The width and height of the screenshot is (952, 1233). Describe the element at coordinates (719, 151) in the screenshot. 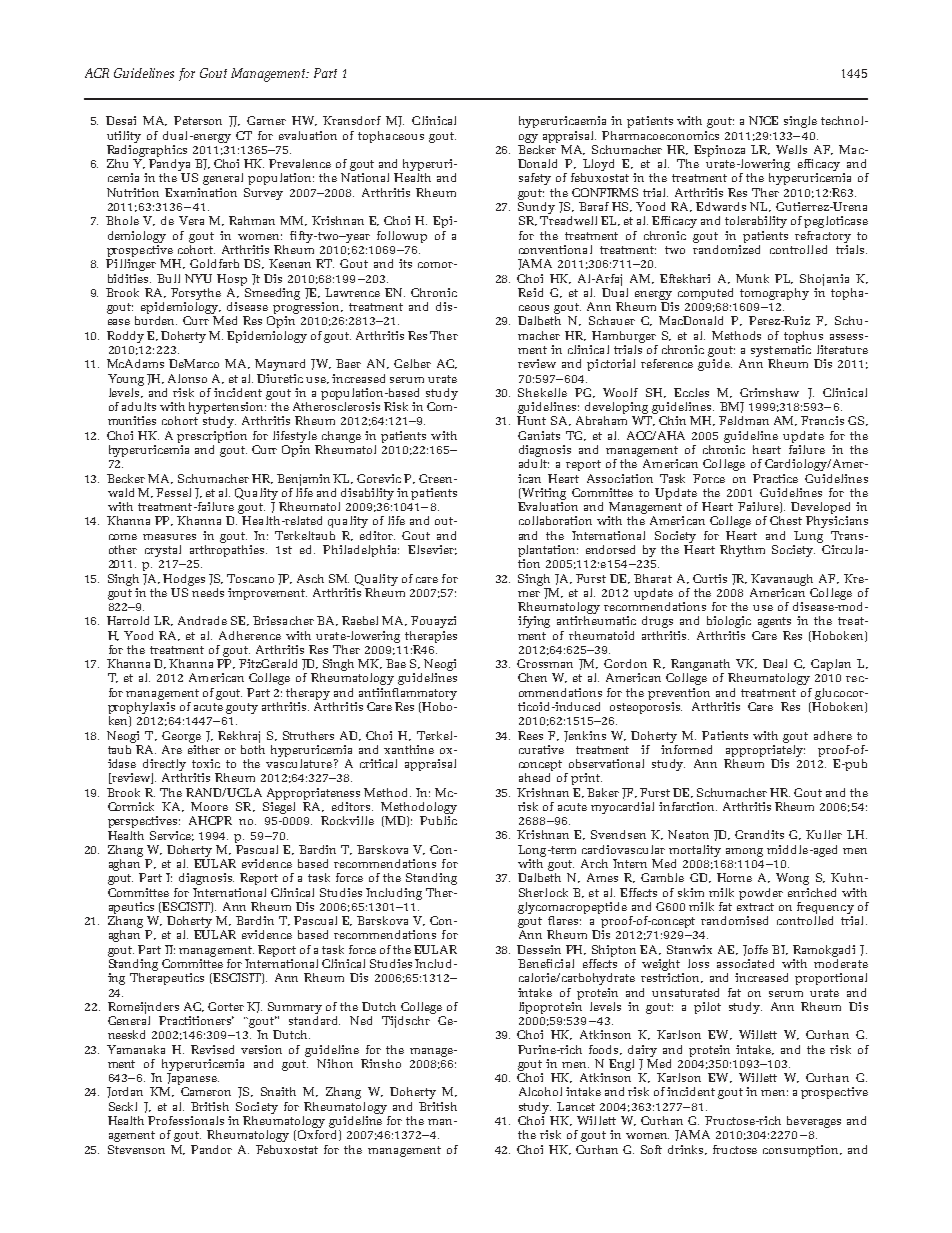

I see `Espinoza` at that location.
